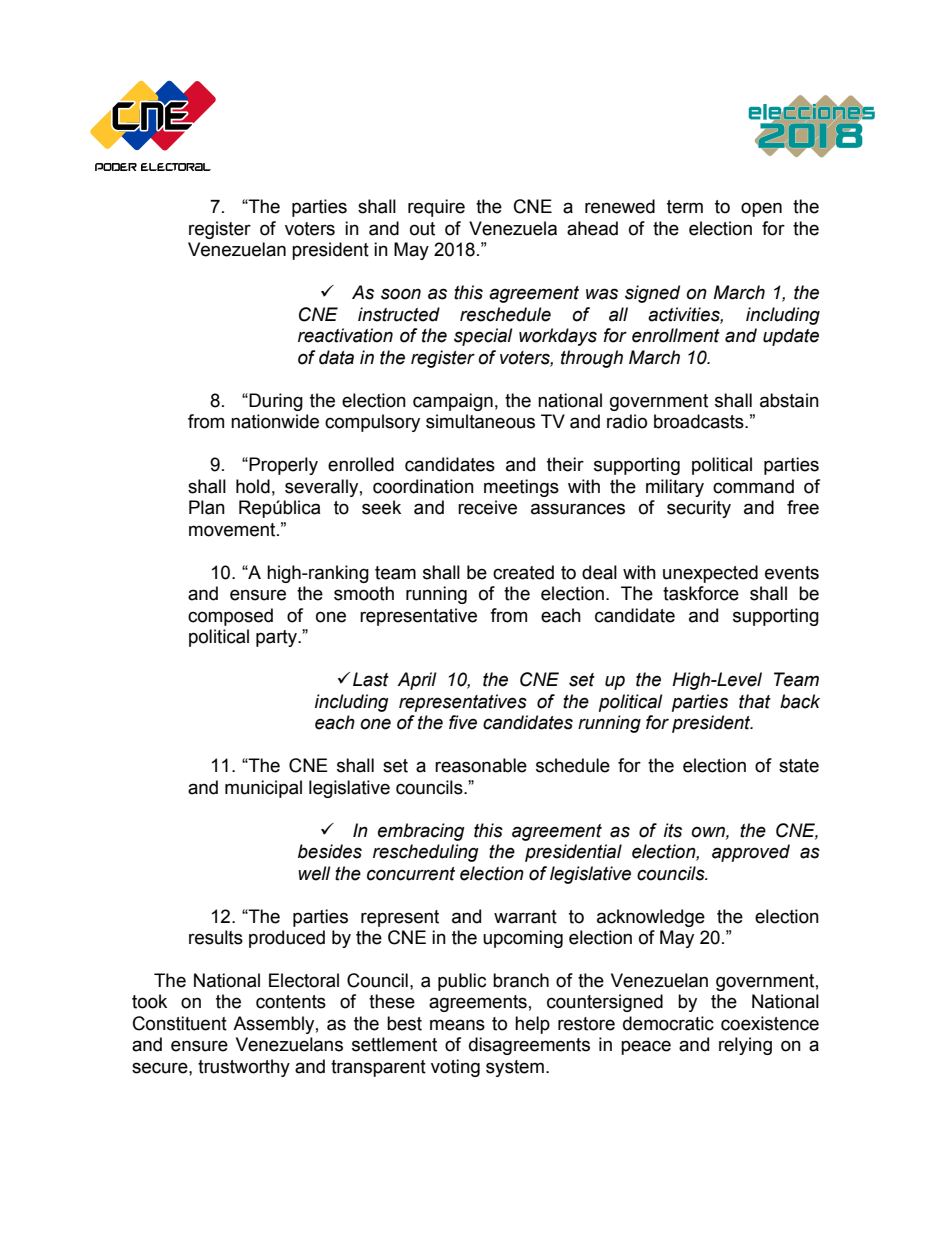  Describe the element at coordinates (761, 209) in the screenshot. I see `open` at that location.
